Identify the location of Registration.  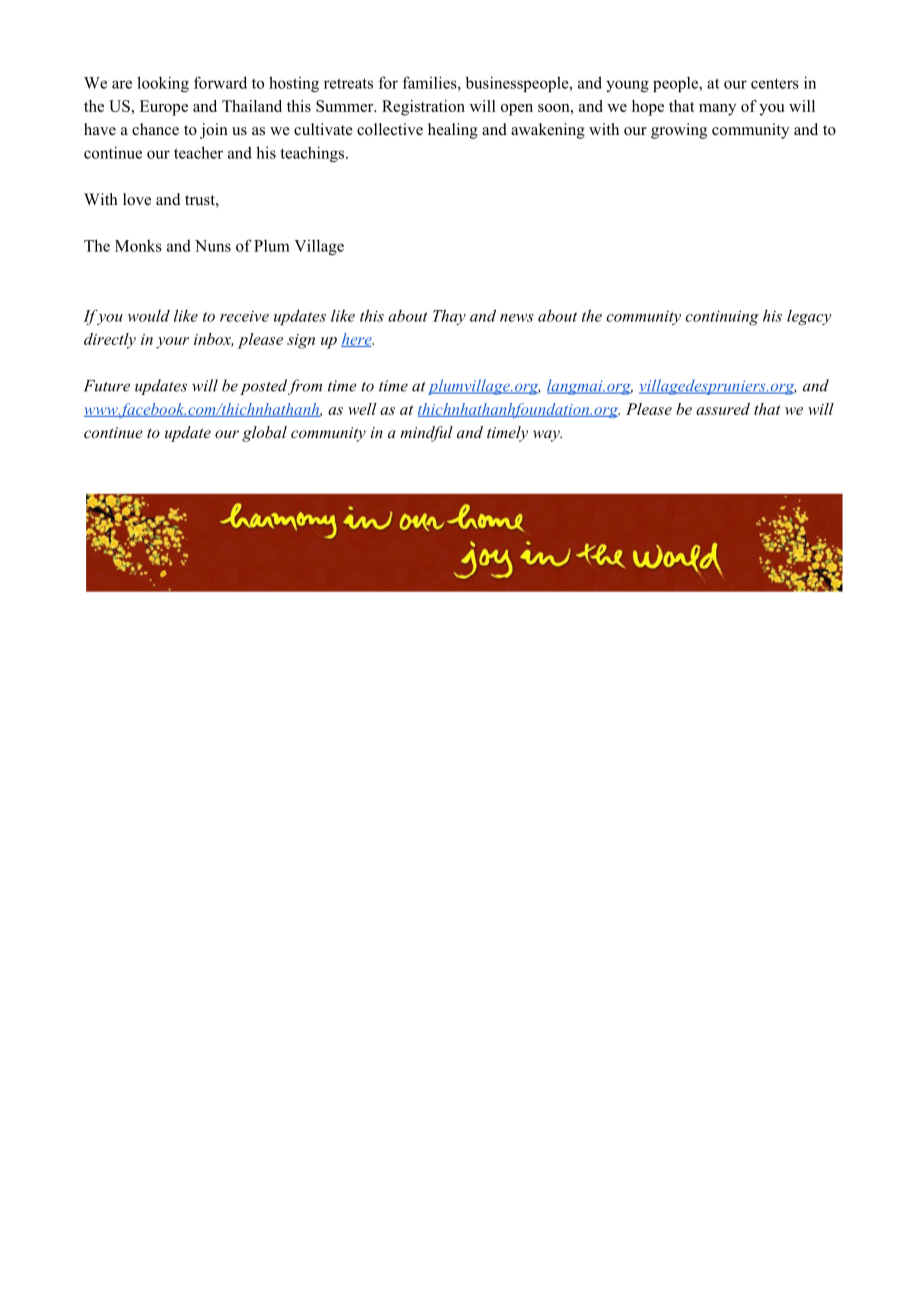
(423, 108).
